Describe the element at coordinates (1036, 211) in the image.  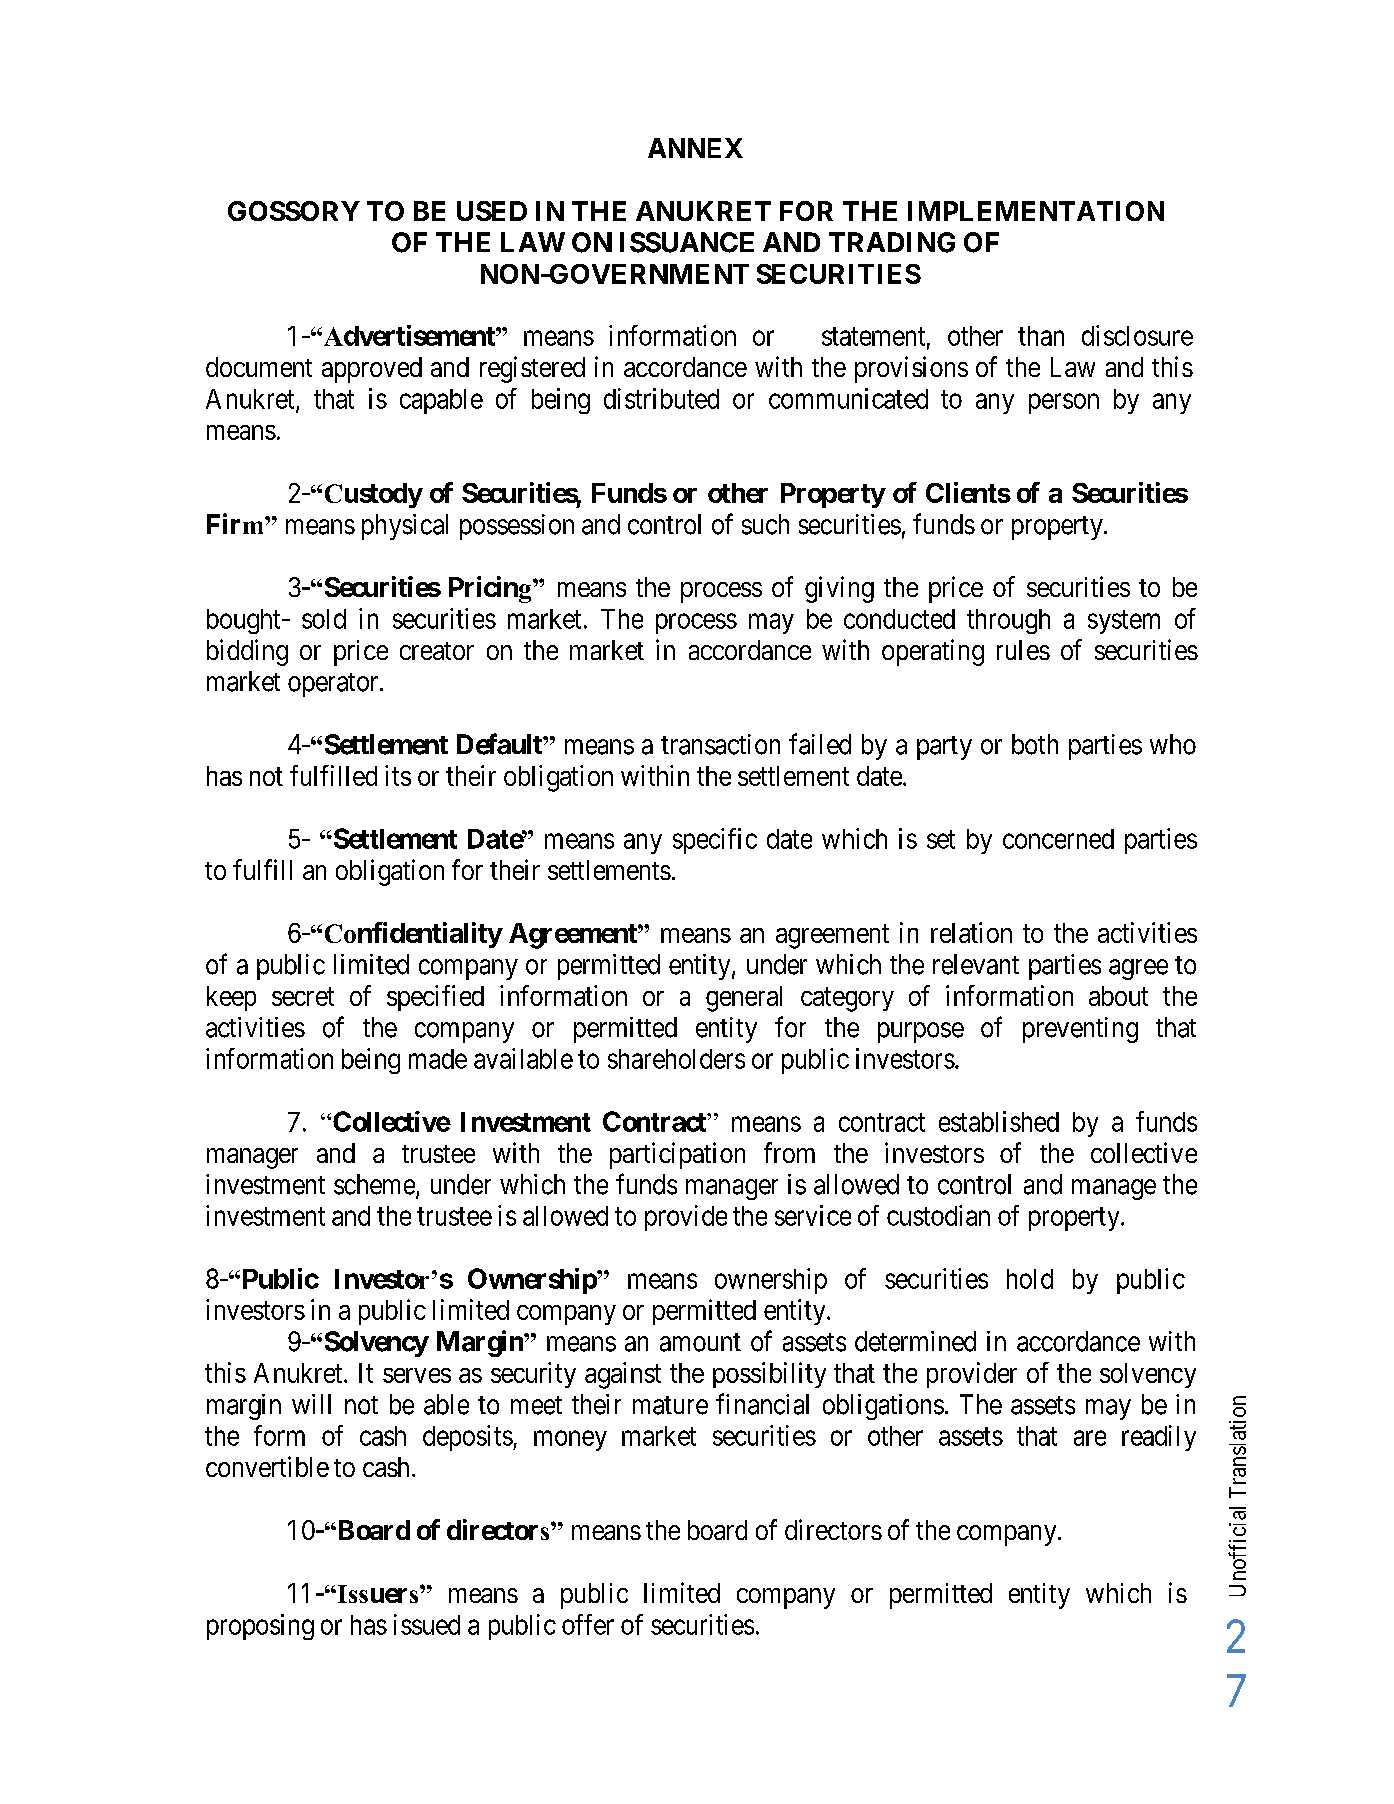
I see `IMPLEMENTATION` at that location.
